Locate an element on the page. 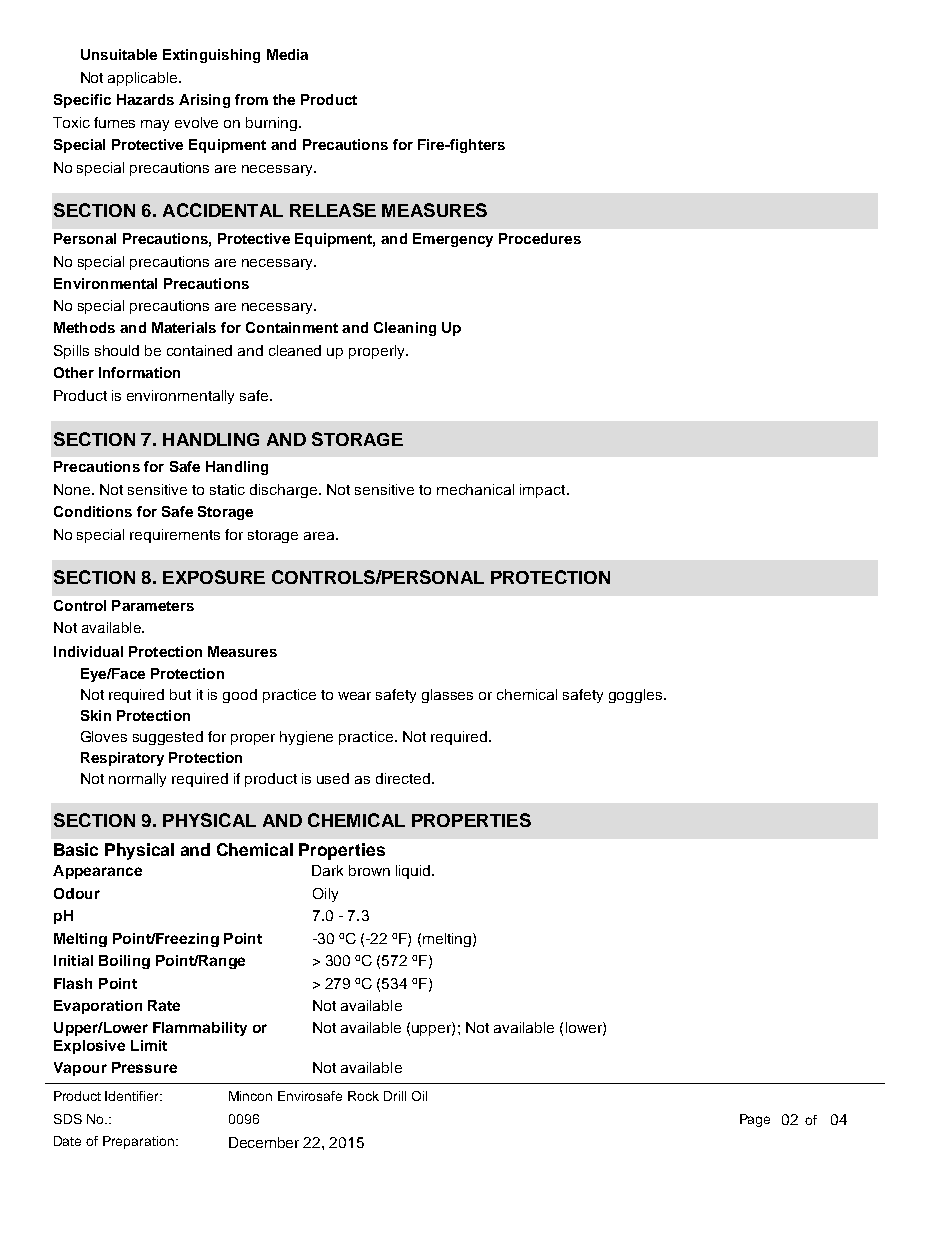  Page is located at coordinates (755, 1120).
